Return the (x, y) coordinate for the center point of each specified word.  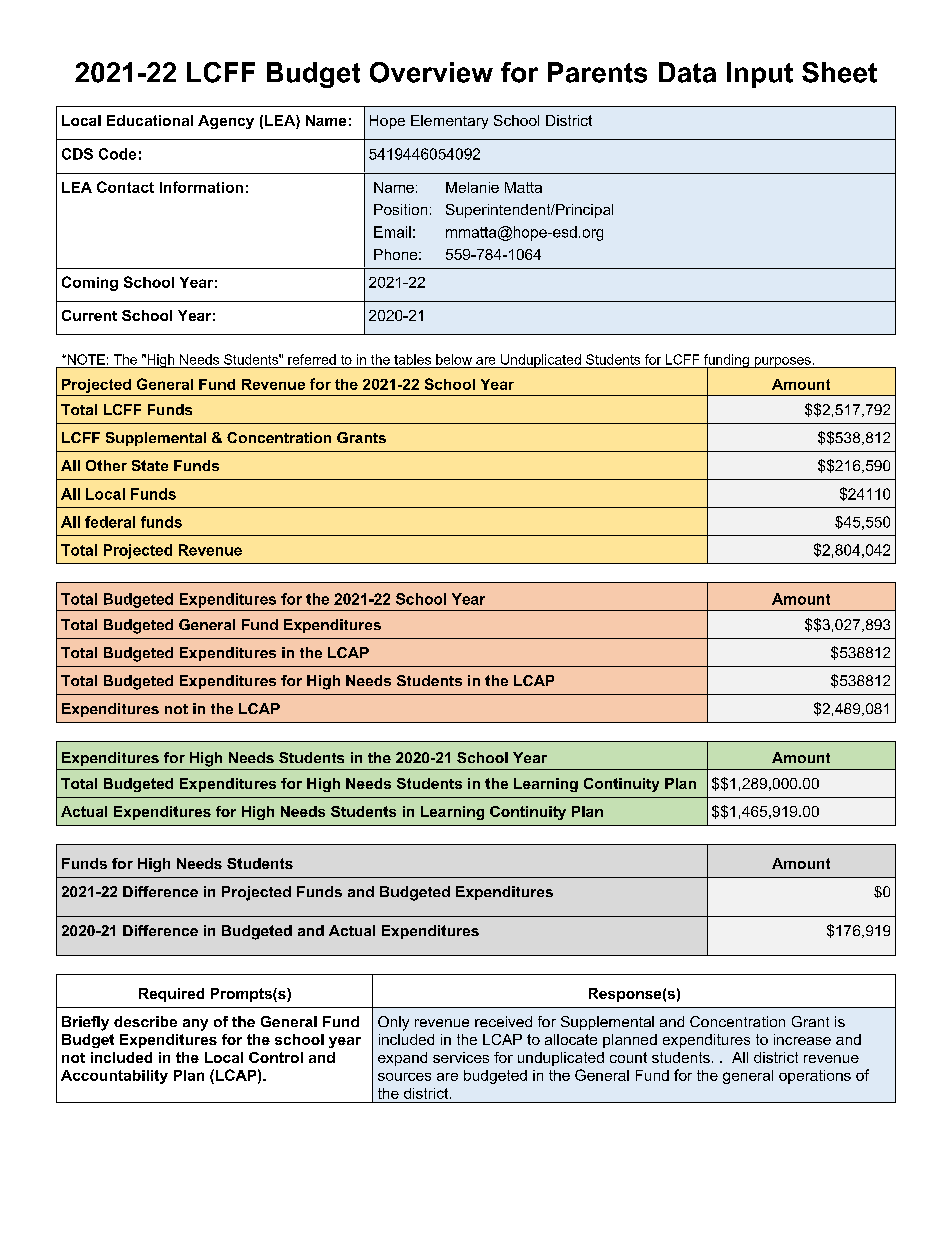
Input (760, 75)
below (454, 359)
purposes (782, 362)
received (503, 1021)
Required (171, 995)
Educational (150, 120)
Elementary (449, 122)
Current (89, 315)
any (195, 1025)
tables (412, 359)
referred (312, 359)
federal (110, 522)
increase (802, 1039)
